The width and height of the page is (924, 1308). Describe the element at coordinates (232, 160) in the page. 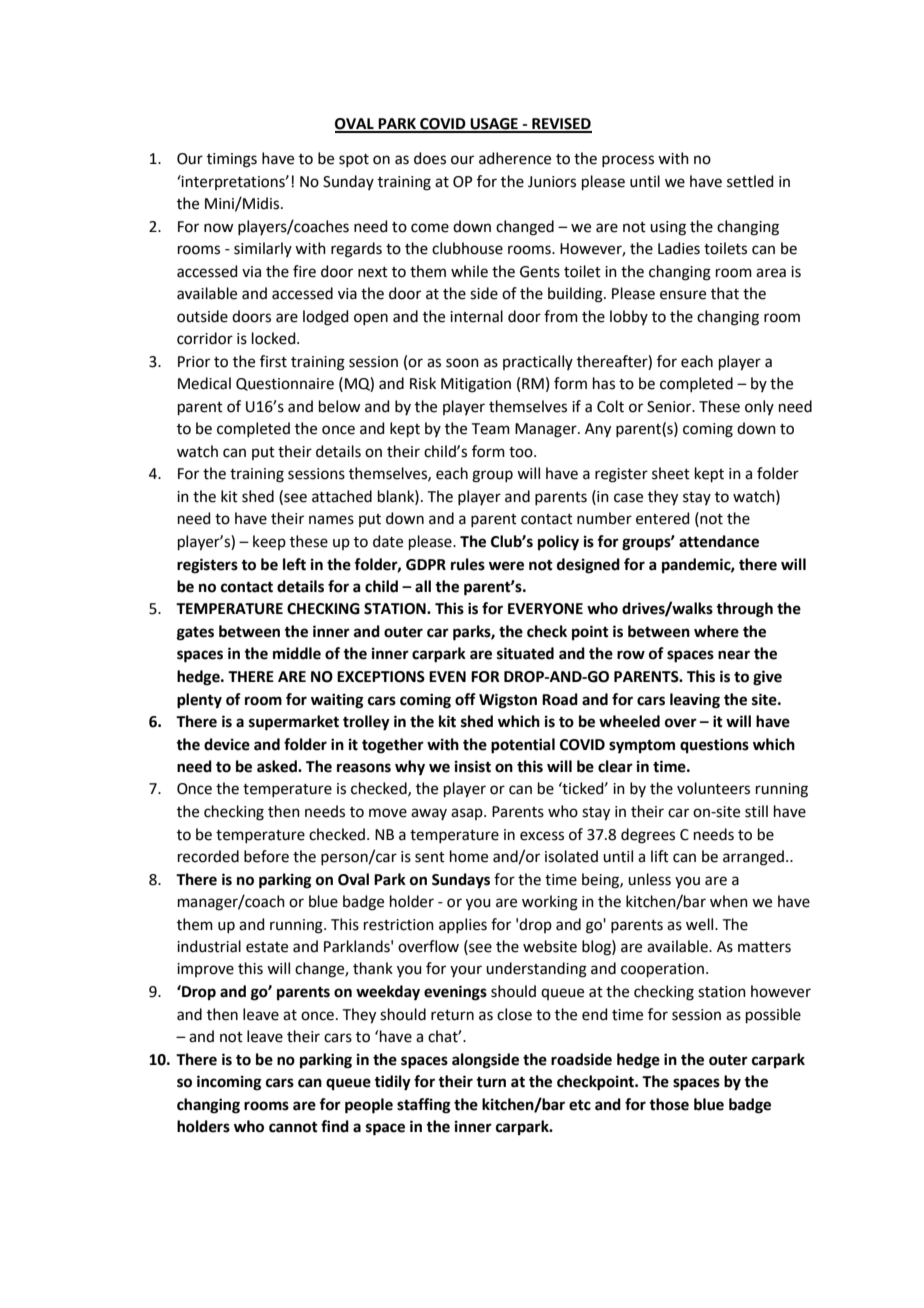

I see `timings` at that location.
